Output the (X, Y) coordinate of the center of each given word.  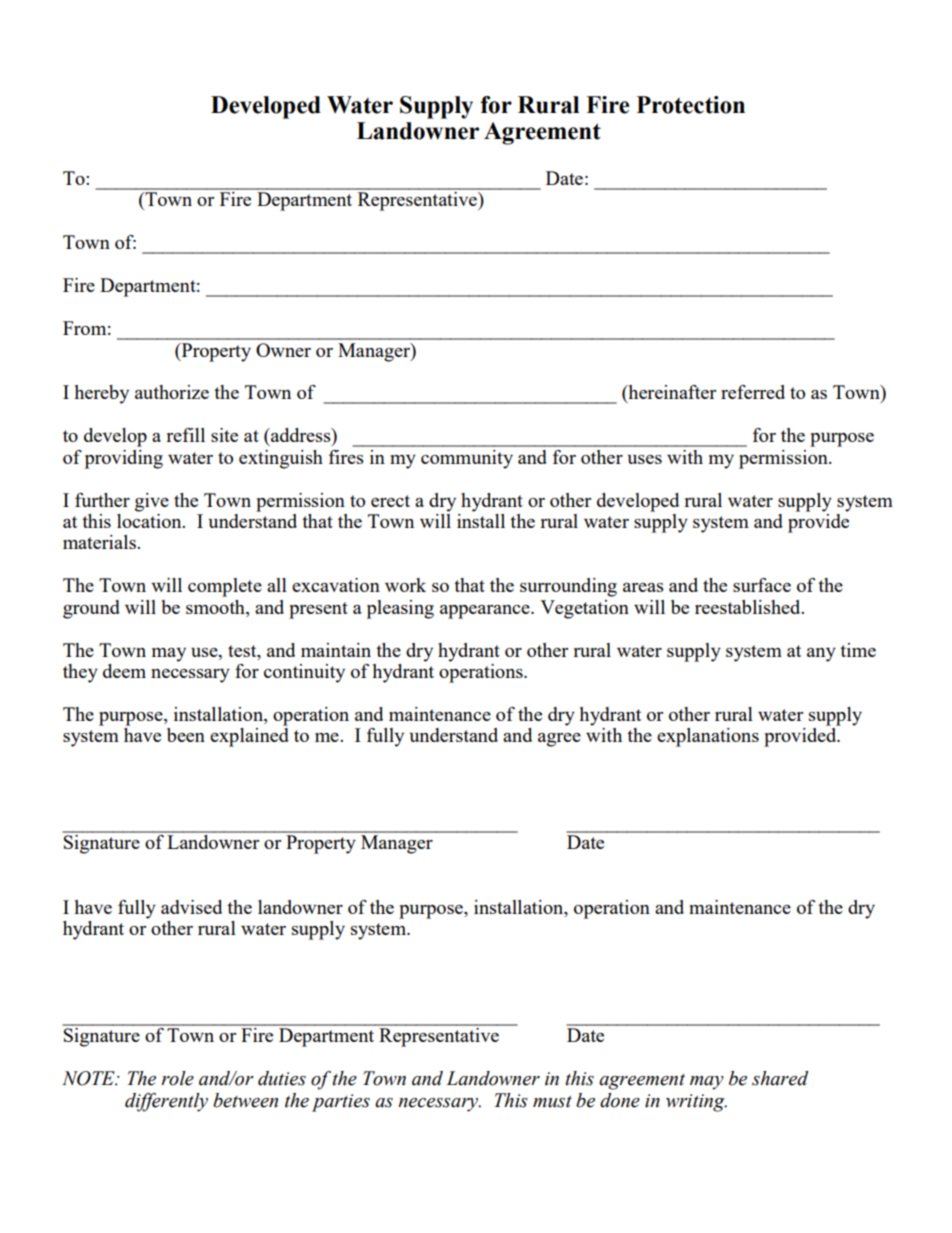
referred (753, 392)
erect (390, 501)
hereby (101, 394)
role (177, 1078)
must (552, 1102)
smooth (216, 607)
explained (249, 737)
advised (191, 907)
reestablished (749, 607)
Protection (691, 105)
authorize (172, 392)
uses (644, 459)
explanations (708, 737)
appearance (486, 612)
